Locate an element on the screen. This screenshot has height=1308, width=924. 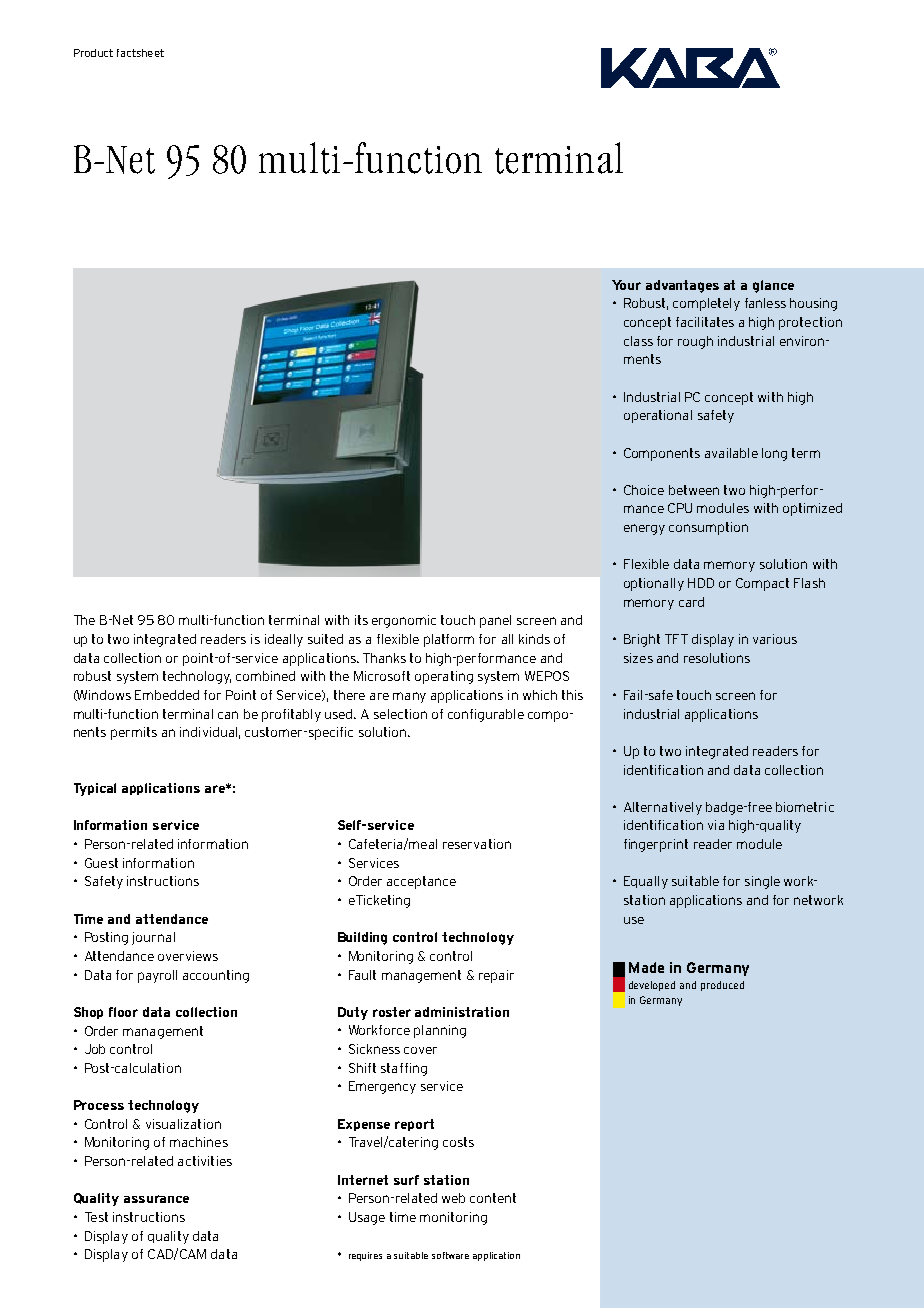
available is located at coordinates (731, 453).
